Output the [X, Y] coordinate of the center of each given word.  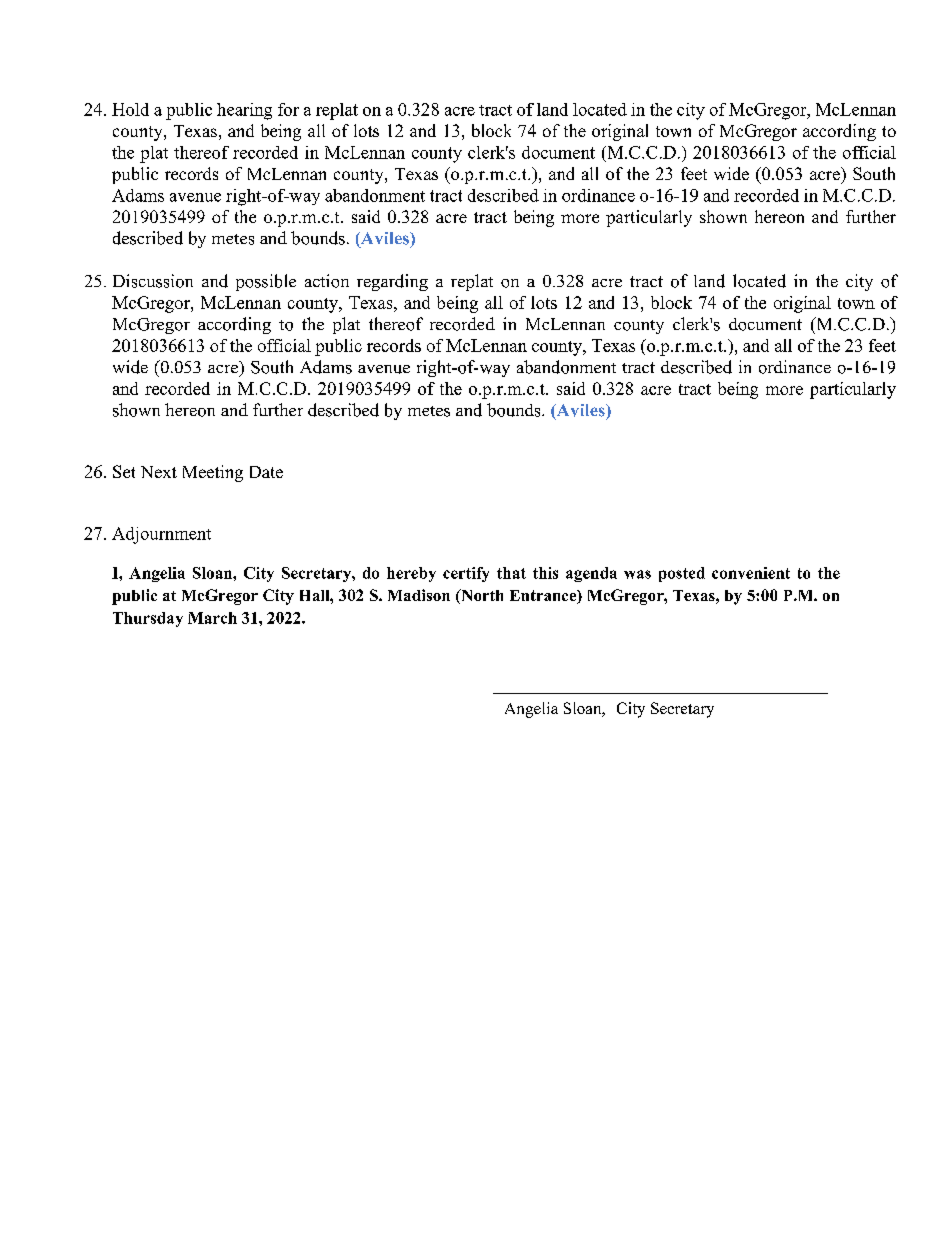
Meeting [213, 473]
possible [266, 282]
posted [682, 574]
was [637, 574]
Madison [419, 595]
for [288, 109]
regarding [392, 282]
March [212, 618]
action [327, 281]
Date [266, 472]
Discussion [153, 281]
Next [159, 472]
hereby [411, 574]
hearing [244, 111]
